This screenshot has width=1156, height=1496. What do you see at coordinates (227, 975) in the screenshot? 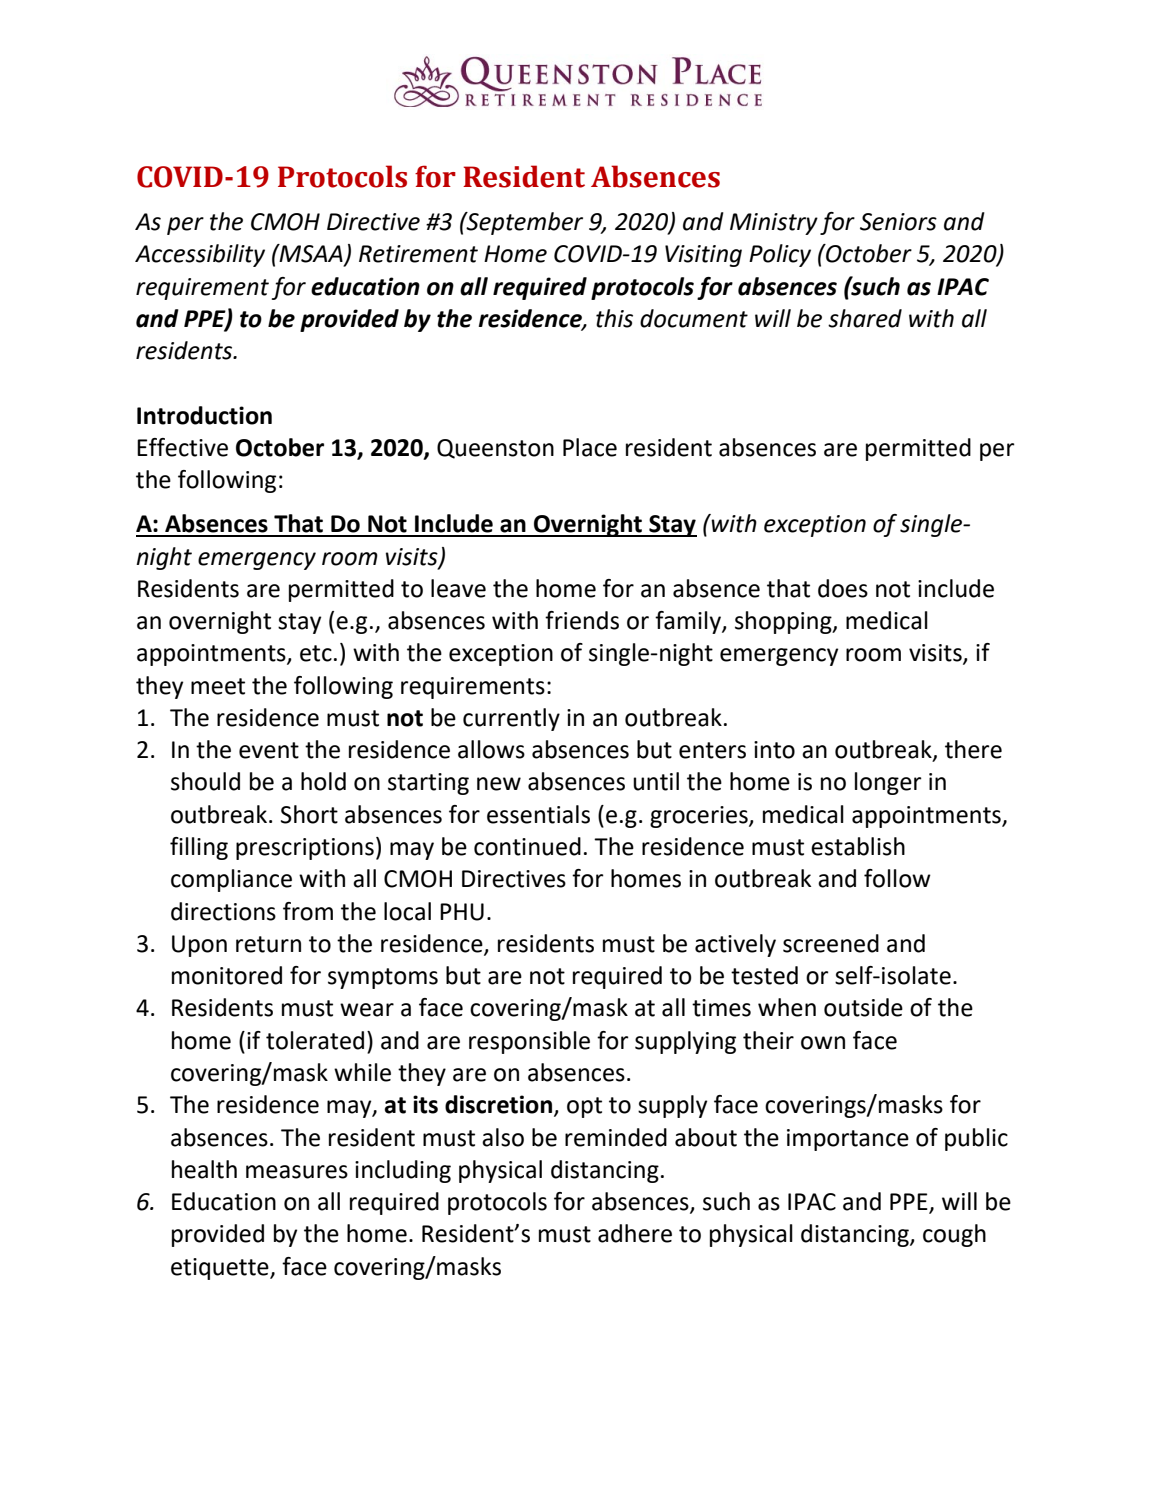
I see `monitored` at bounding box center [227, 975].
